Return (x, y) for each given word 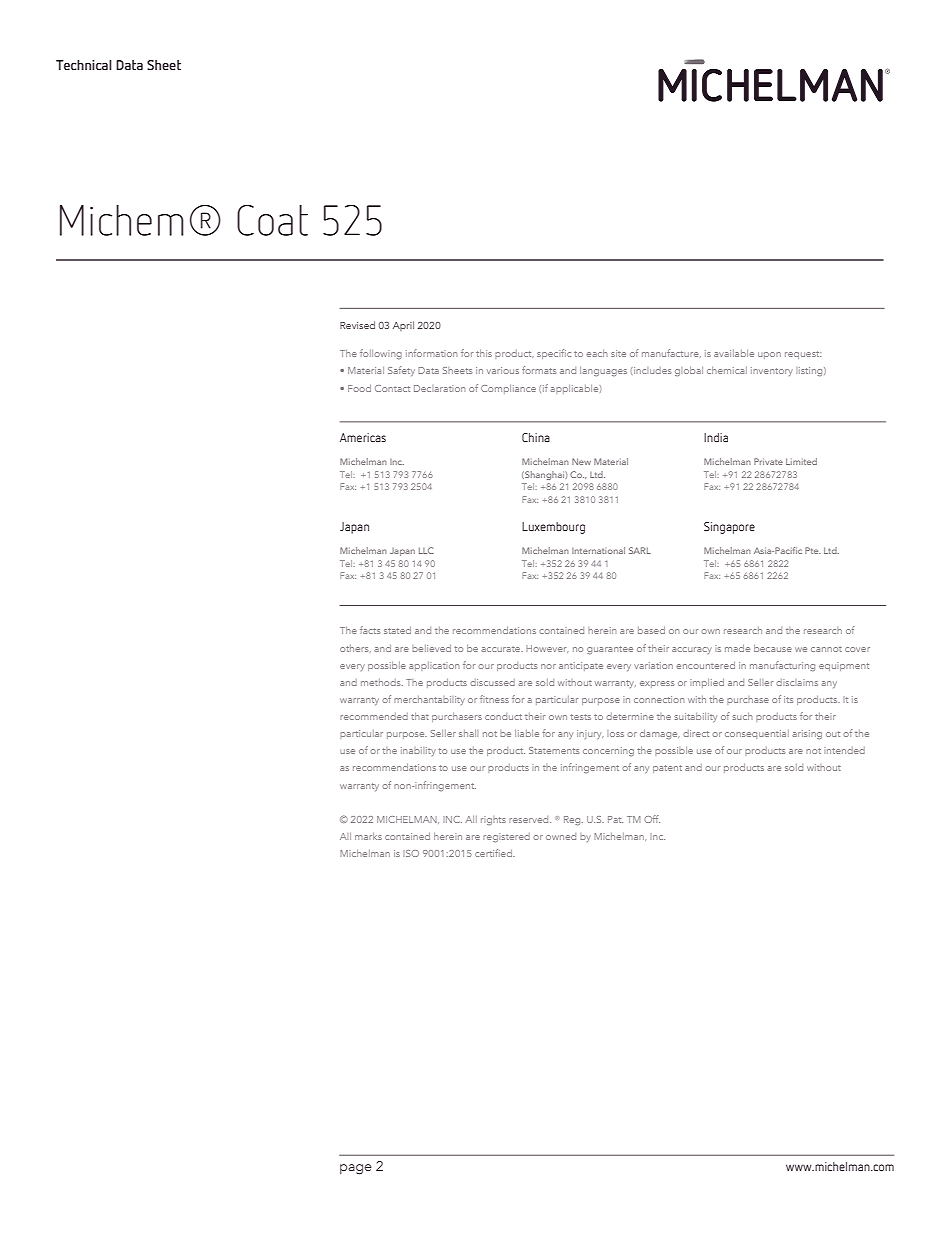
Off (652, 819)
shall (468, 733)
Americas (363, 437)
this (484, 353)
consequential (757, 734)
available (734, 353)
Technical (84, 65)
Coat (272, 220)
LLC (426, 550)
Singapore (729, 528)
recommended (374, 716)
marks (368, 836)
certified (494, 853)
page (356, 1169)
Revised (357, 325)
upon (769, 355)
